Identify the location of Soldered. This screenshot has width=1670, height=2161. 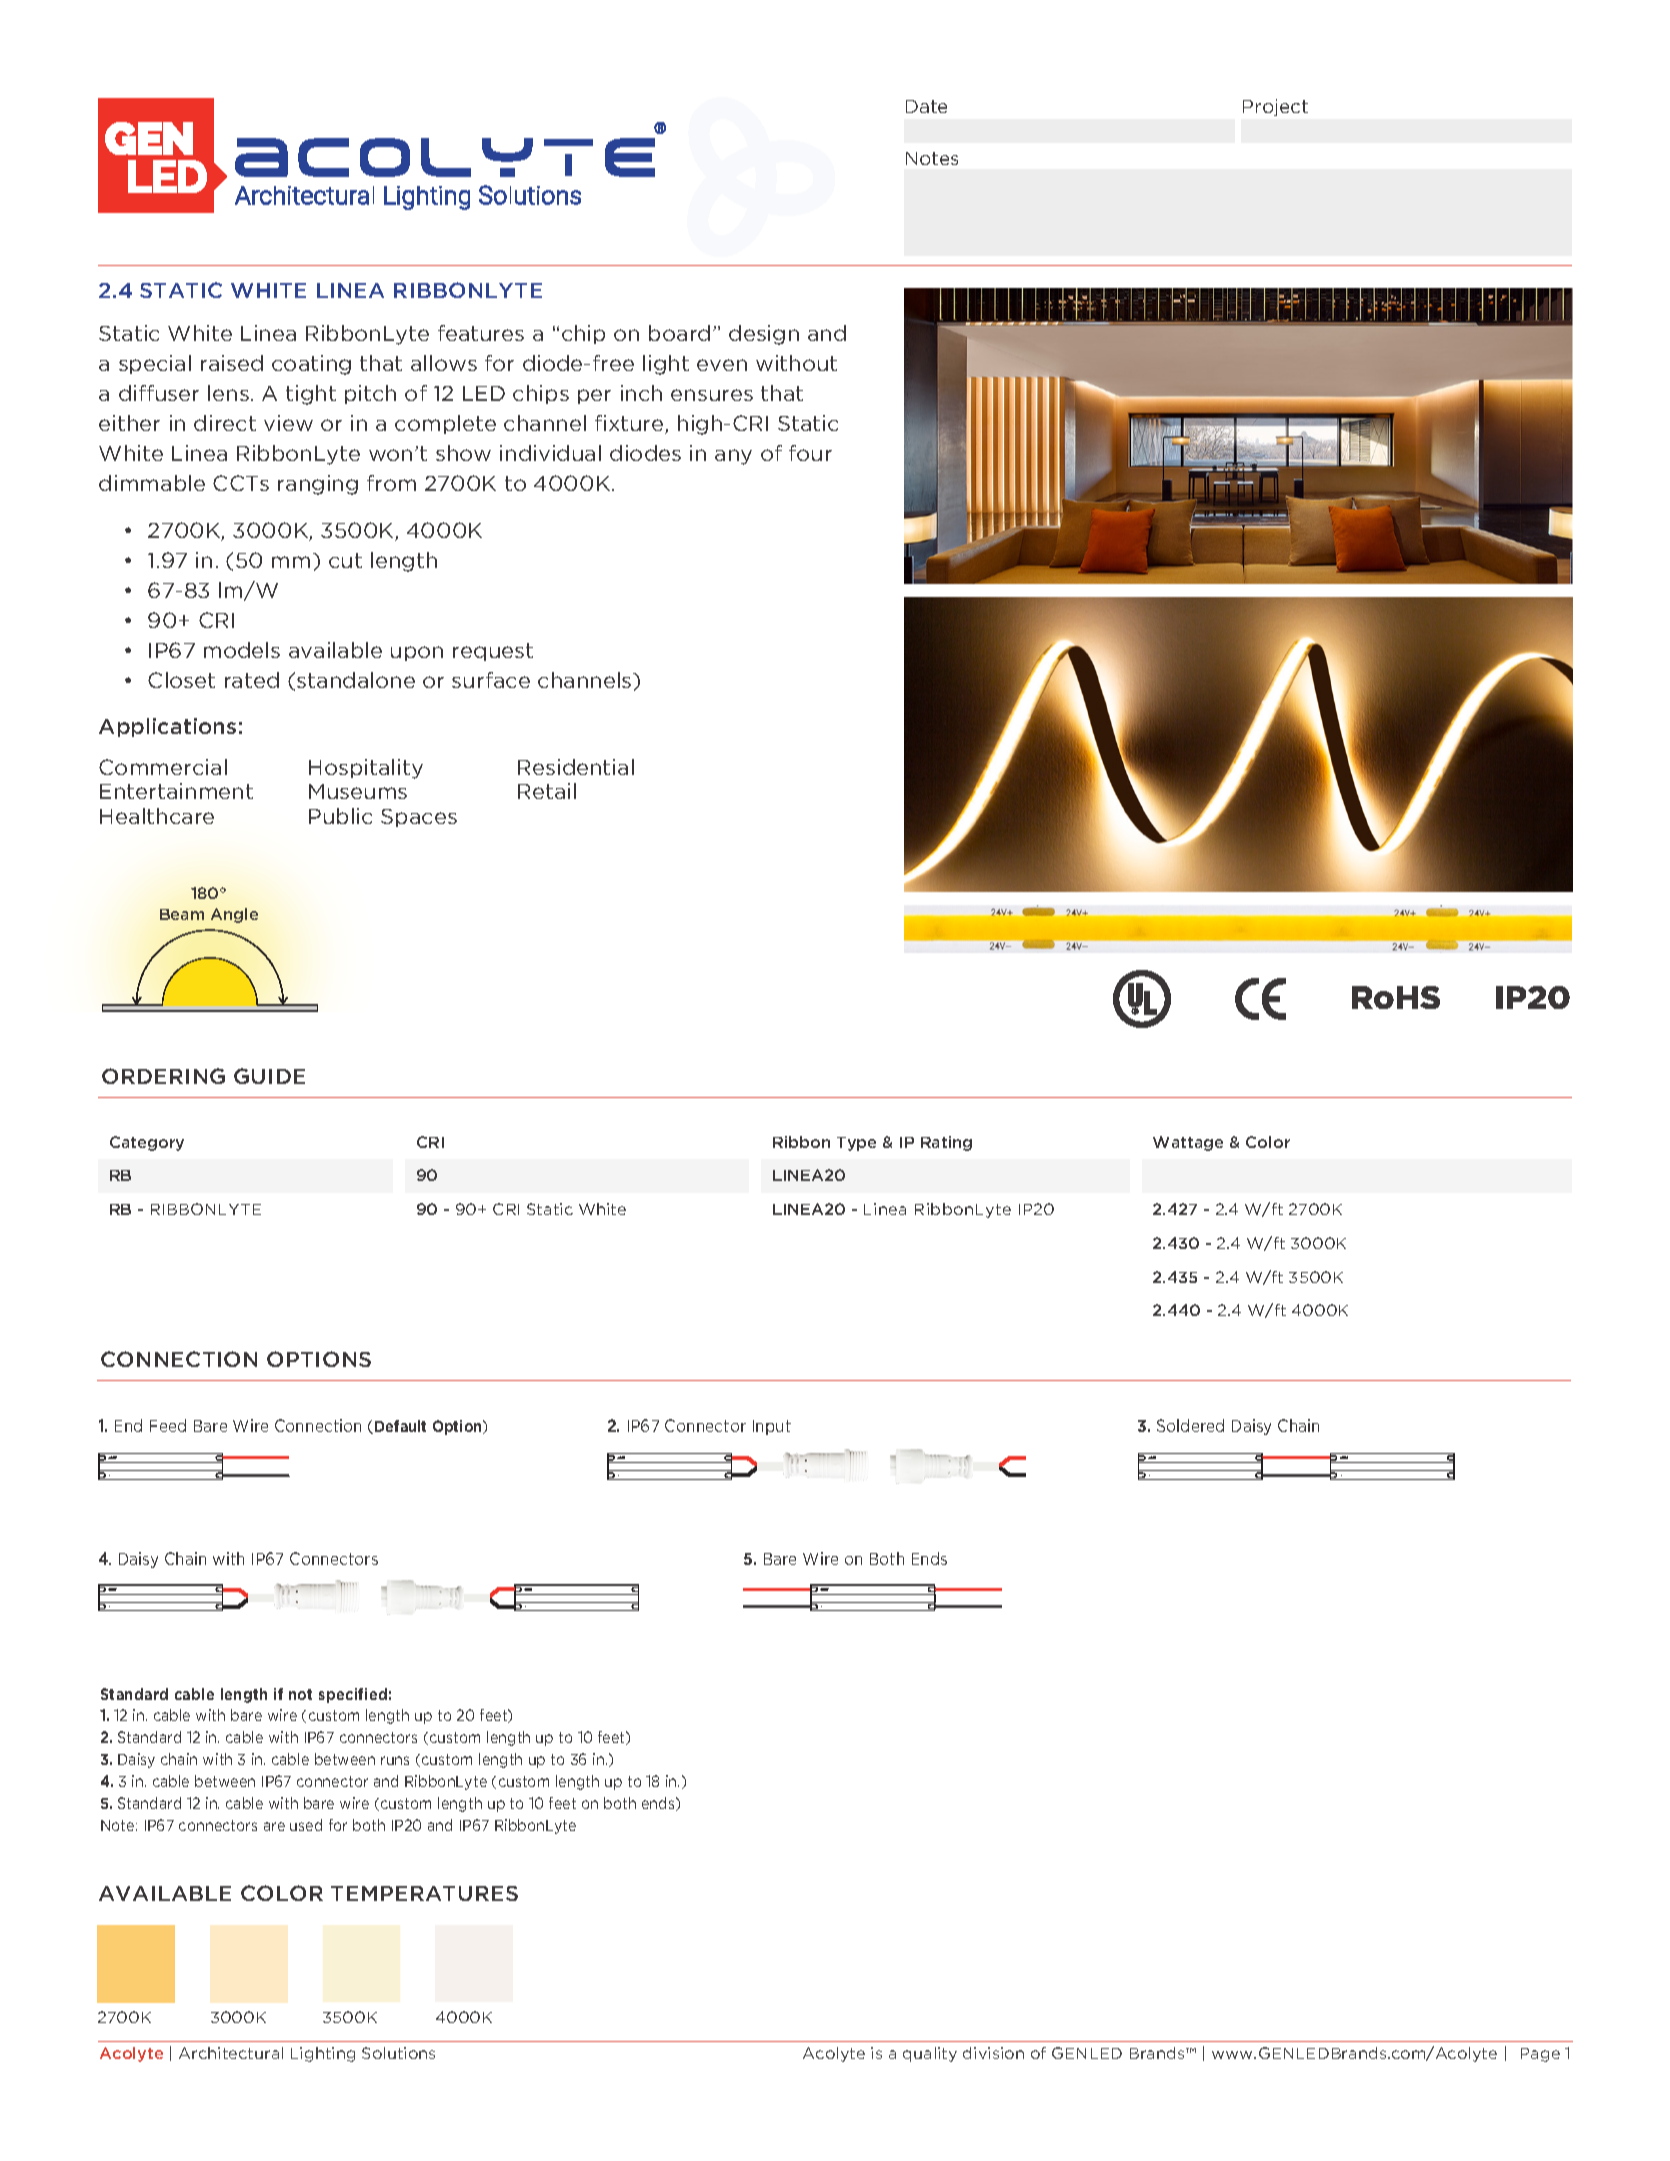
(1190, 1425).
